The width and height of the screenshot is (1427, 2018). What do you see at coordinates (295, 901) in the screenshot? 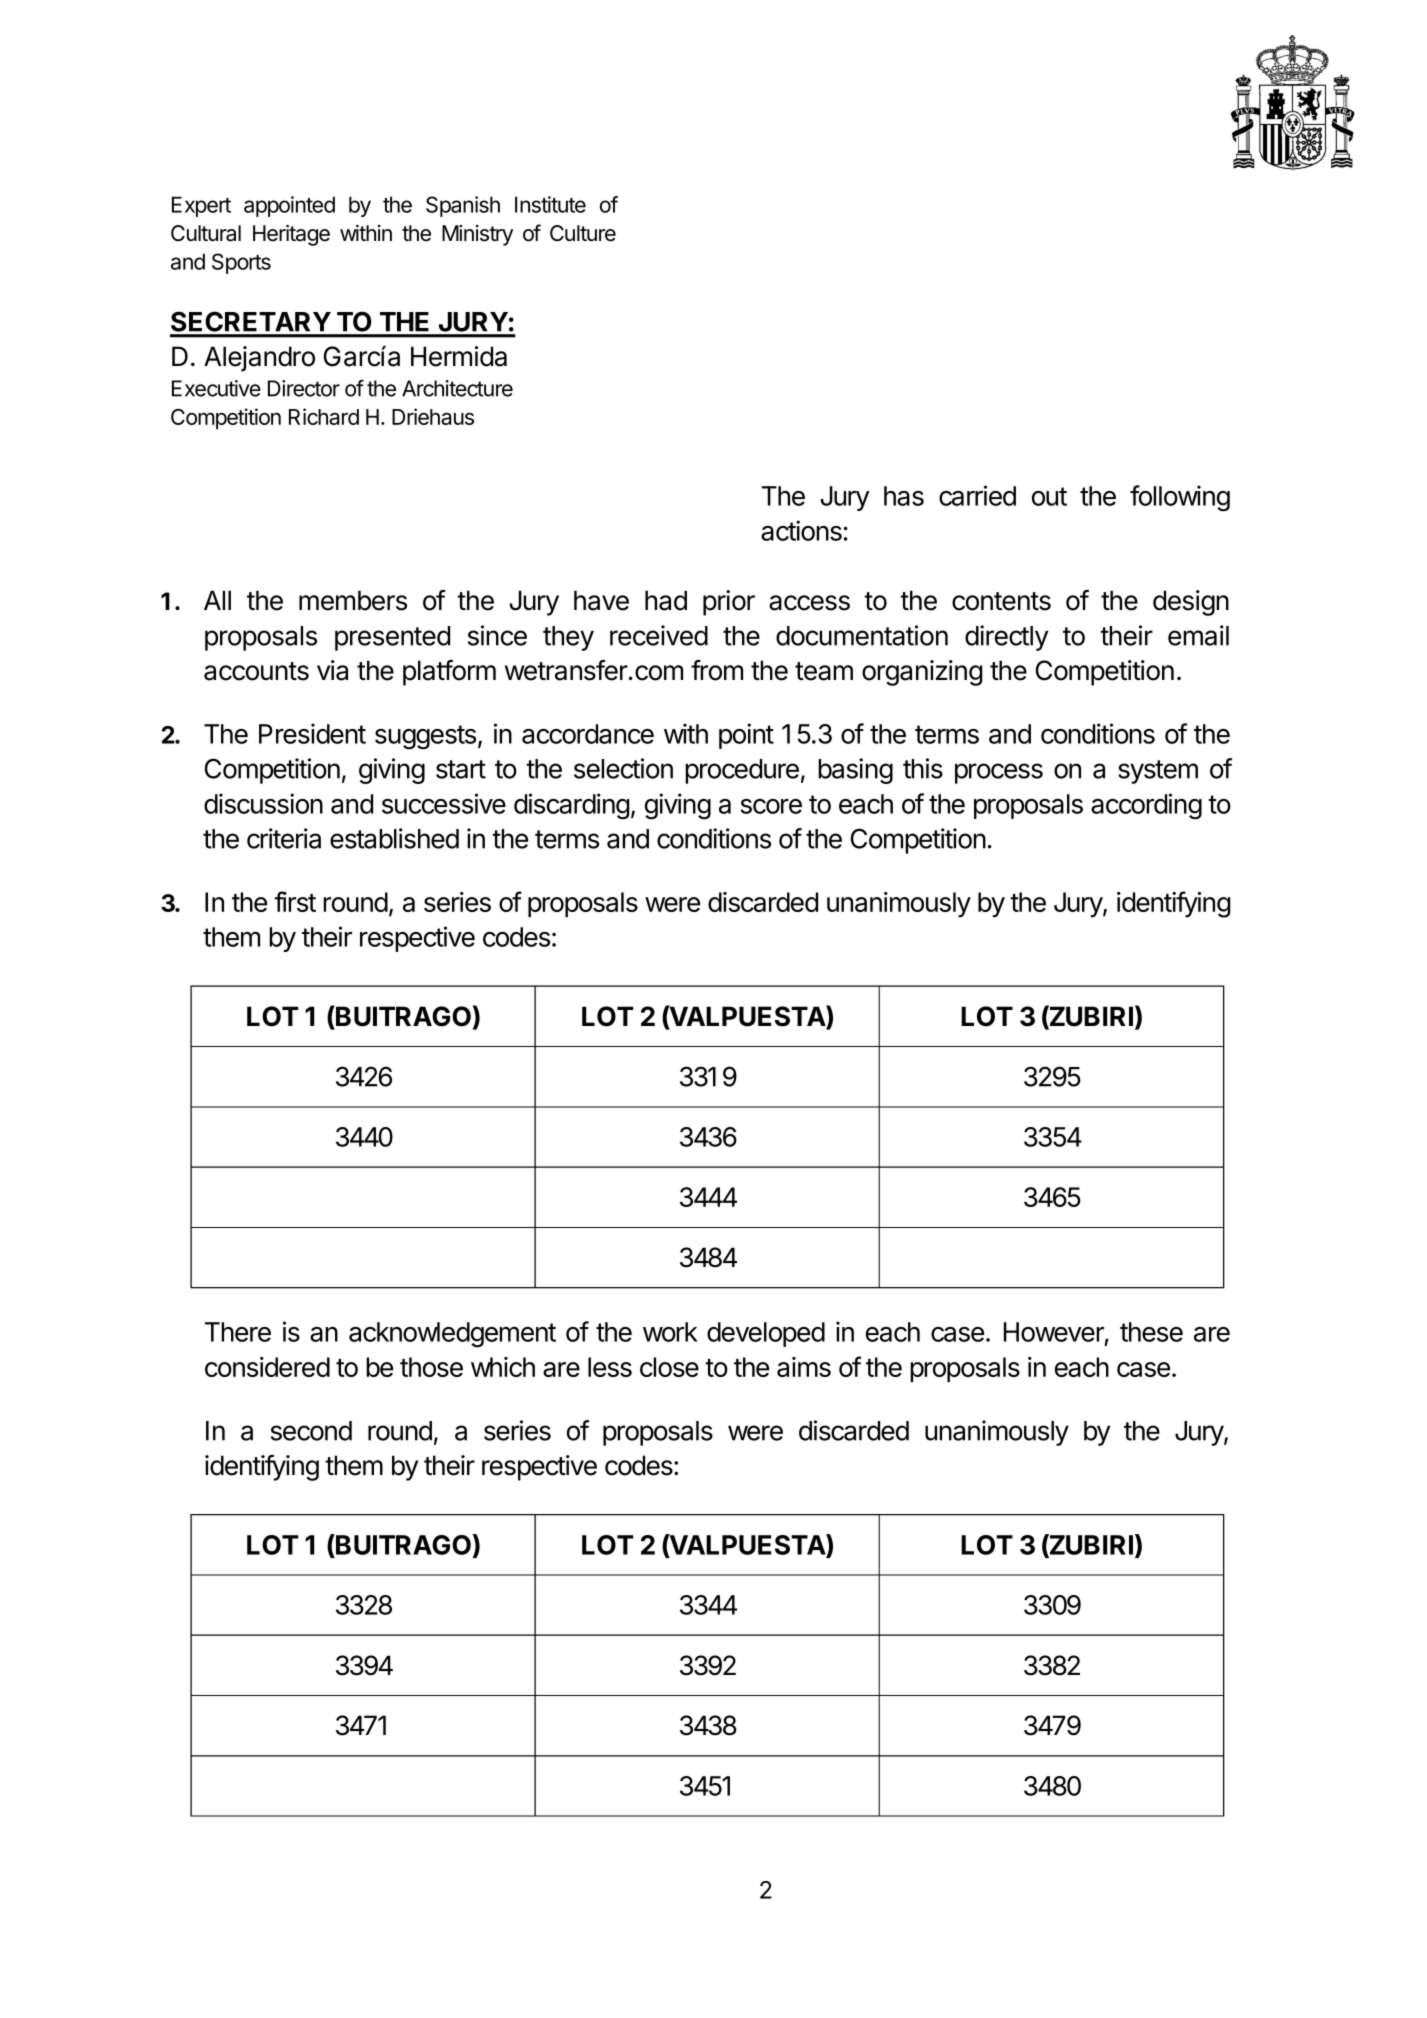
I see `first` at bounding box center [295, 901].
